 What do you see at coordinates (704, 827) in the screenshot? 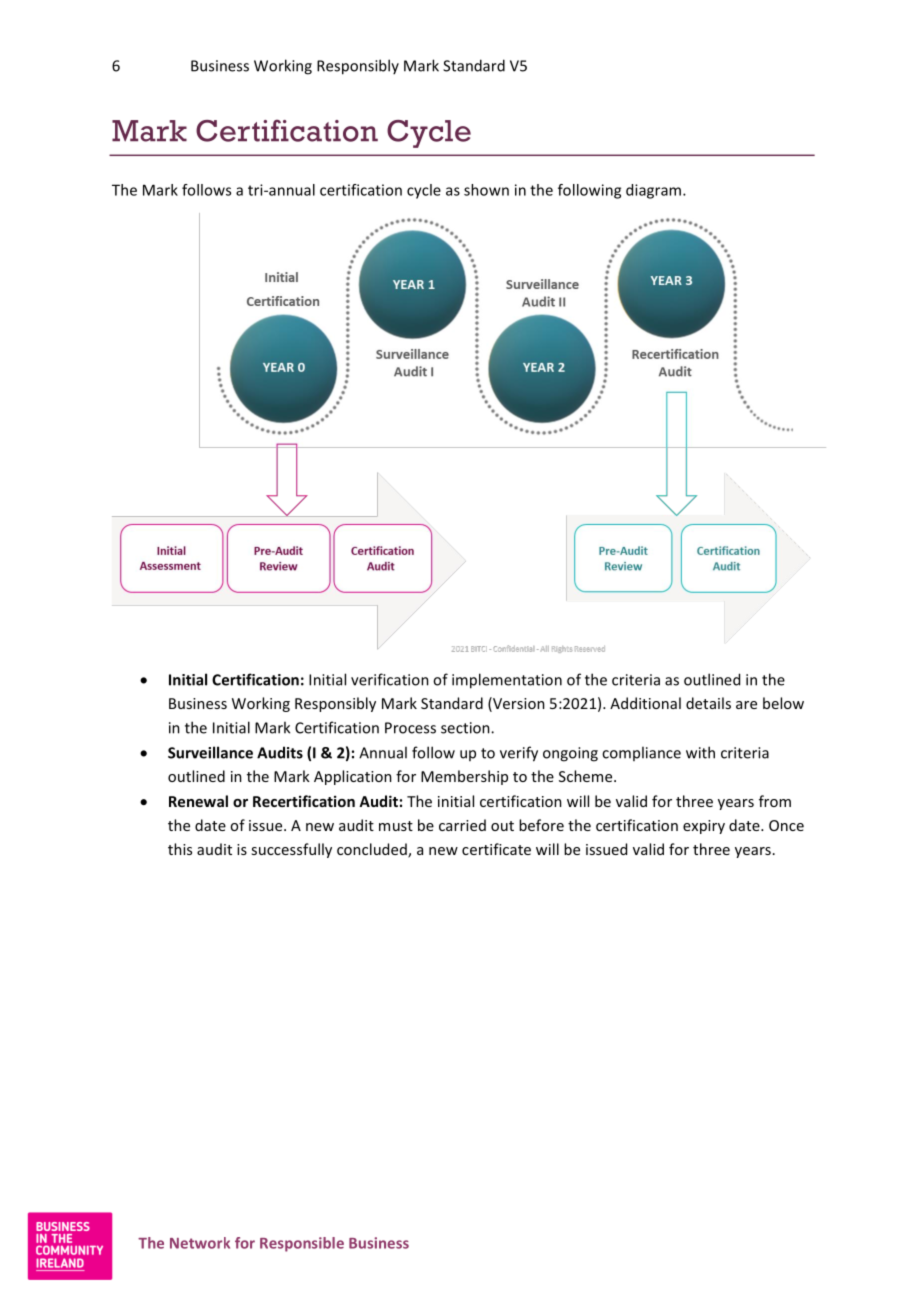
I see `expiry` at bounding box center [704, 827].
